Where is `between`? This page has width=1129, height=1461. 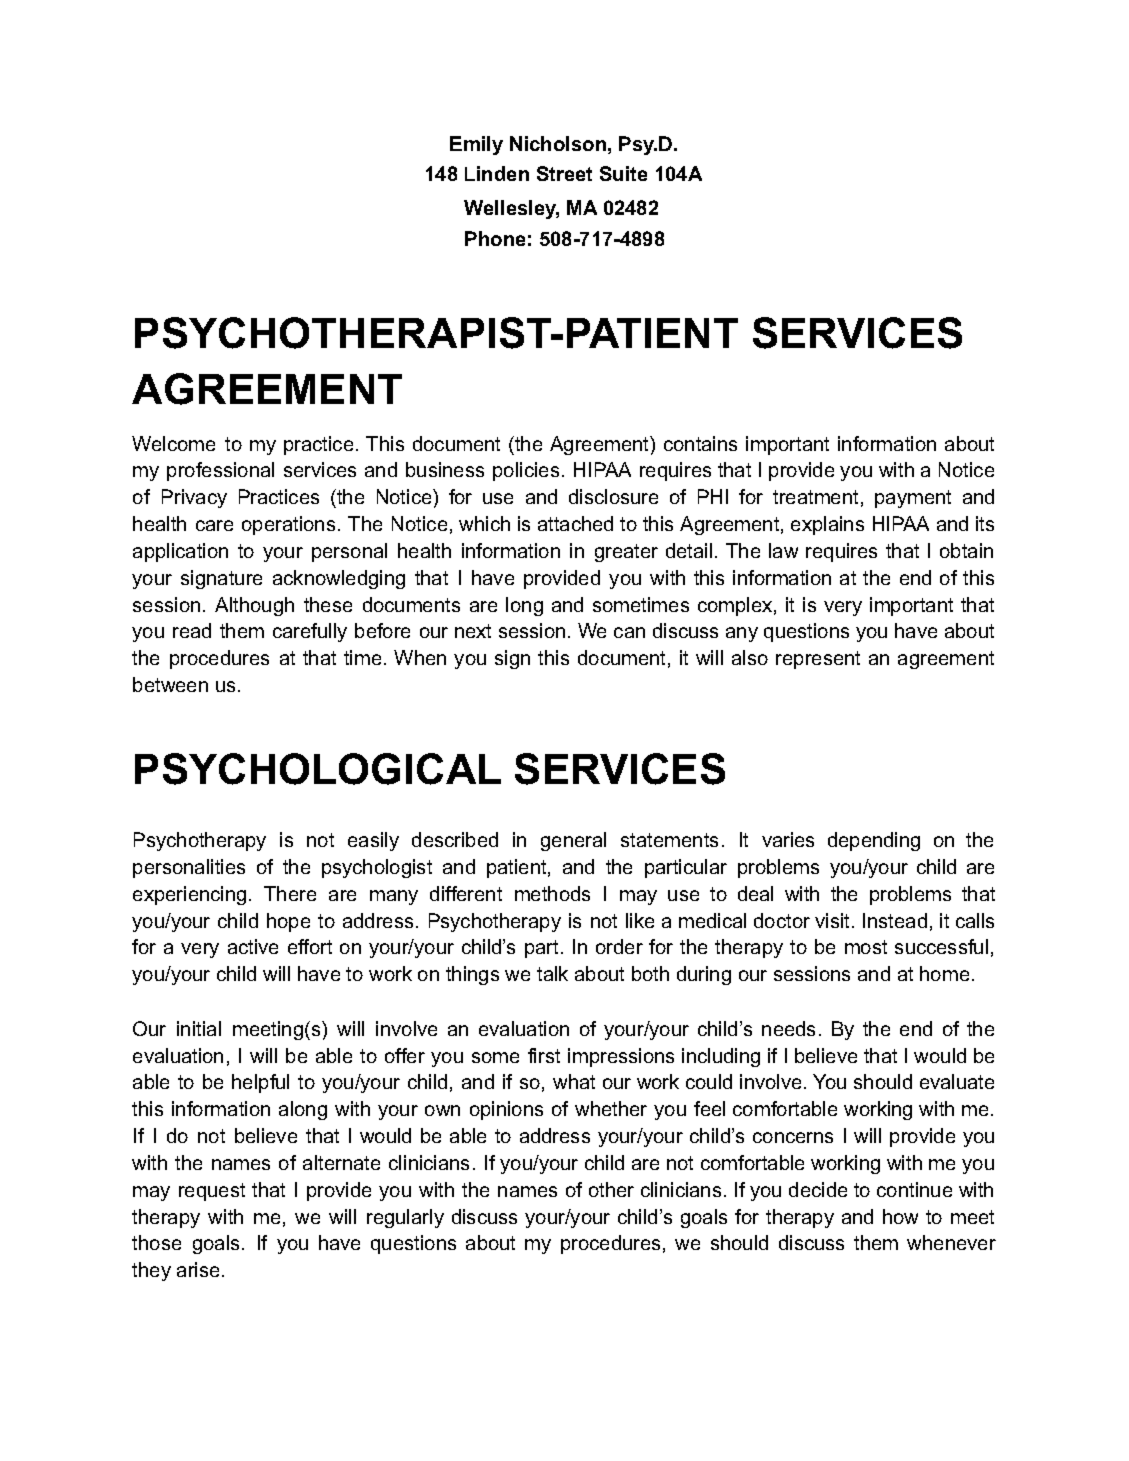 between is located at coordinates (170, 684).
